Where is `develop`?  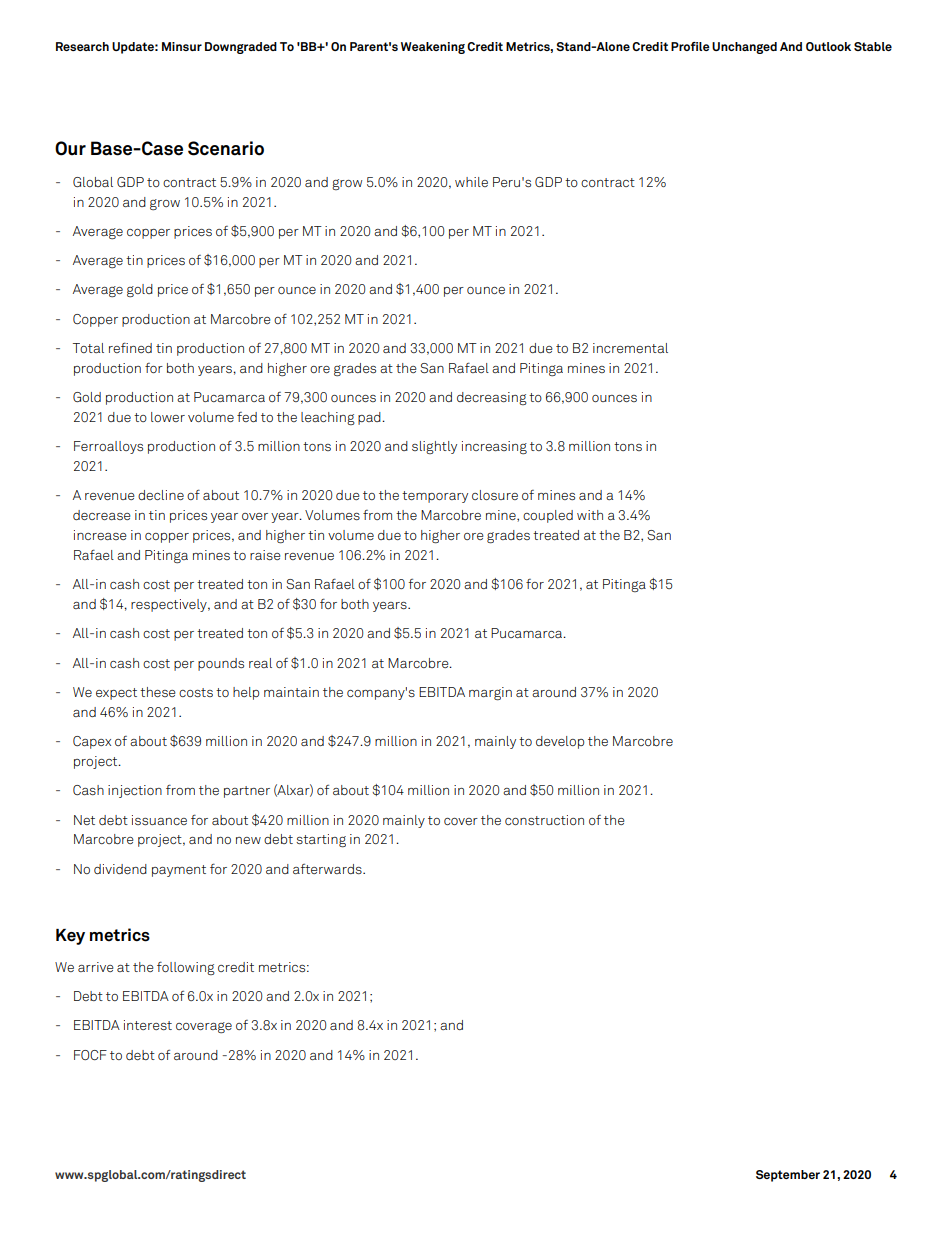
develop is located at coordinates (560, 742).
